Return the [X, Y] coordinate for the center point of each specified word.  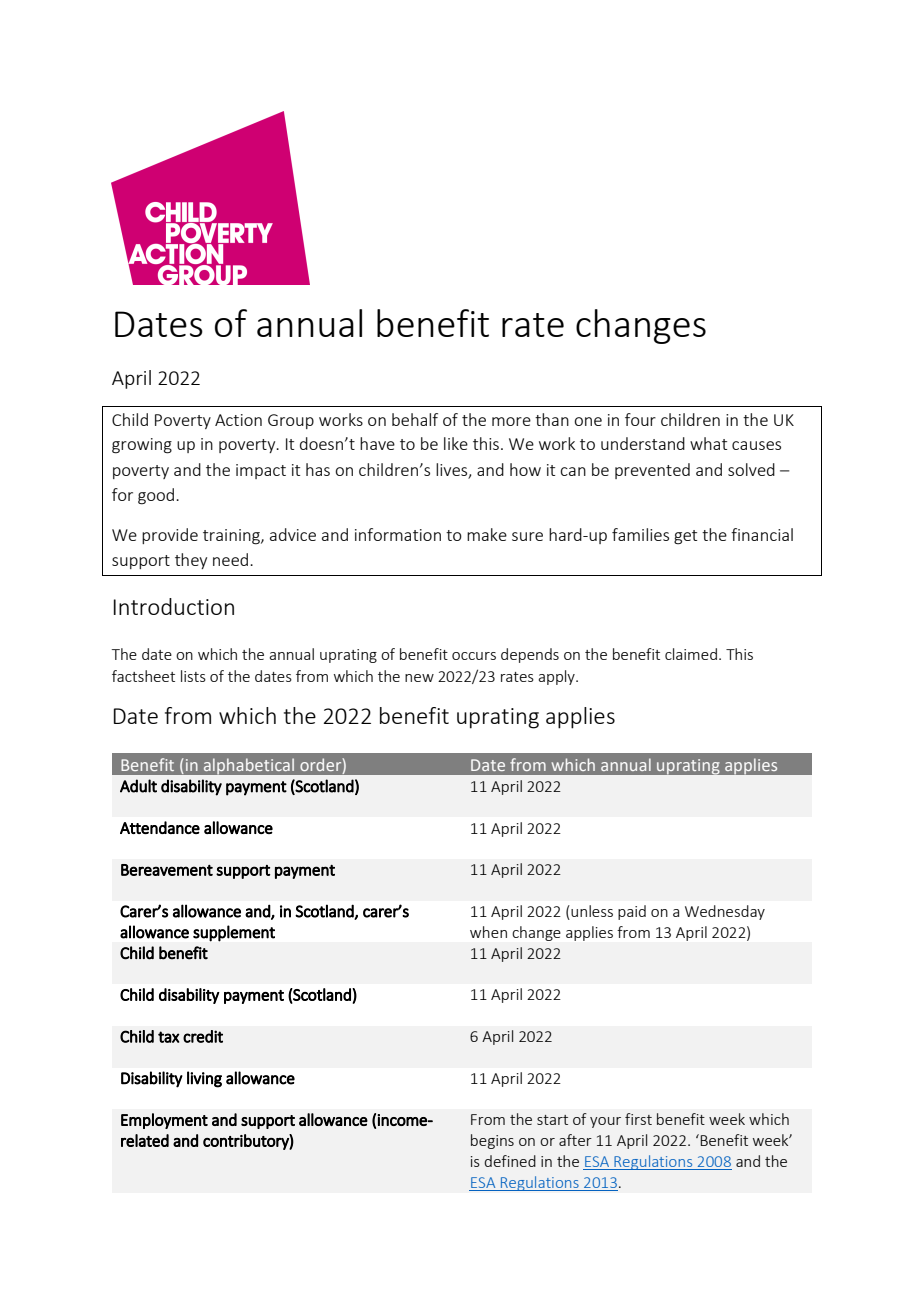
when [488, 932]
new [419, 678]
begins [492, 1141]
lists [193, 676]
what [708, 443]
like [456, 443]
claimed [691, 654]
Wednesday [725, 912]
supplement [234, 933]
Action [238, 420]
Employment [164, 1121]
